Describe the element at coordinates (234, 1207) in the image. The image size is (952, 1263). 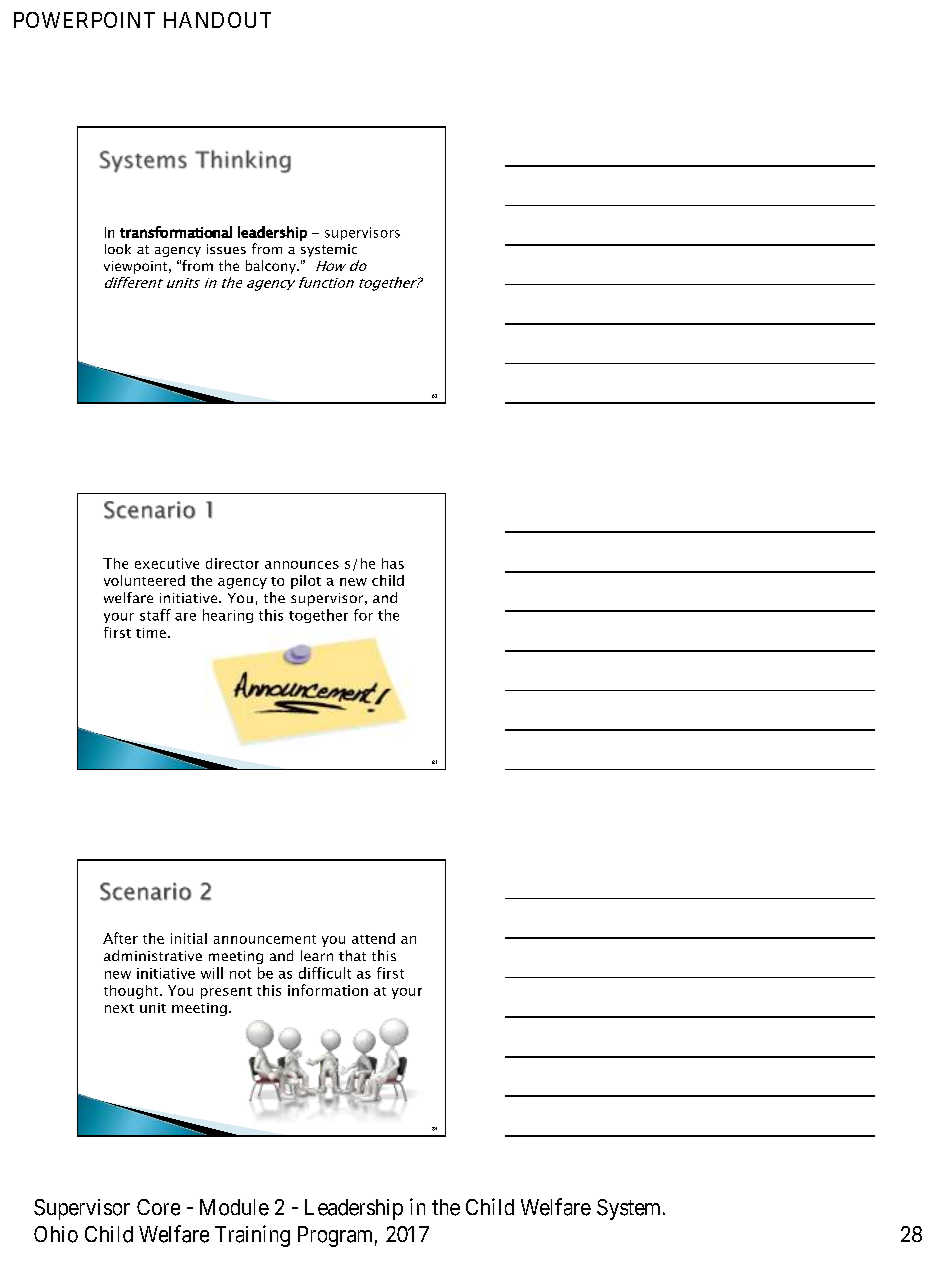
I see `Module` at that location.
